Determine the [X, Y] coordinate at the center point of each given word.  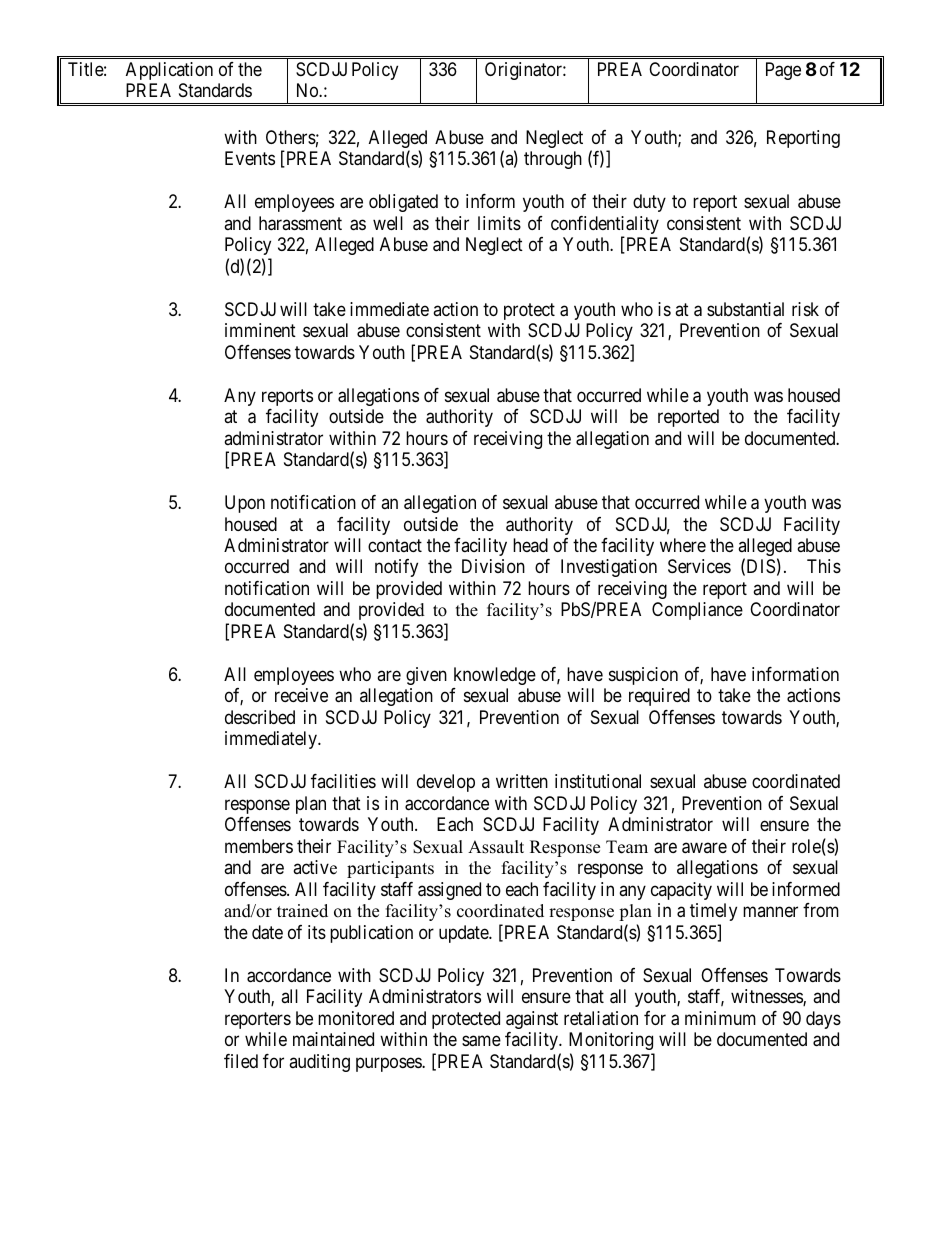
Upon [245, 504]
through [553, 160]
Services [699, 566]
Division [493, 566]
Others [291, 137]
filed [241, 1061]
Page [783, 71]
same [481, 1041]
